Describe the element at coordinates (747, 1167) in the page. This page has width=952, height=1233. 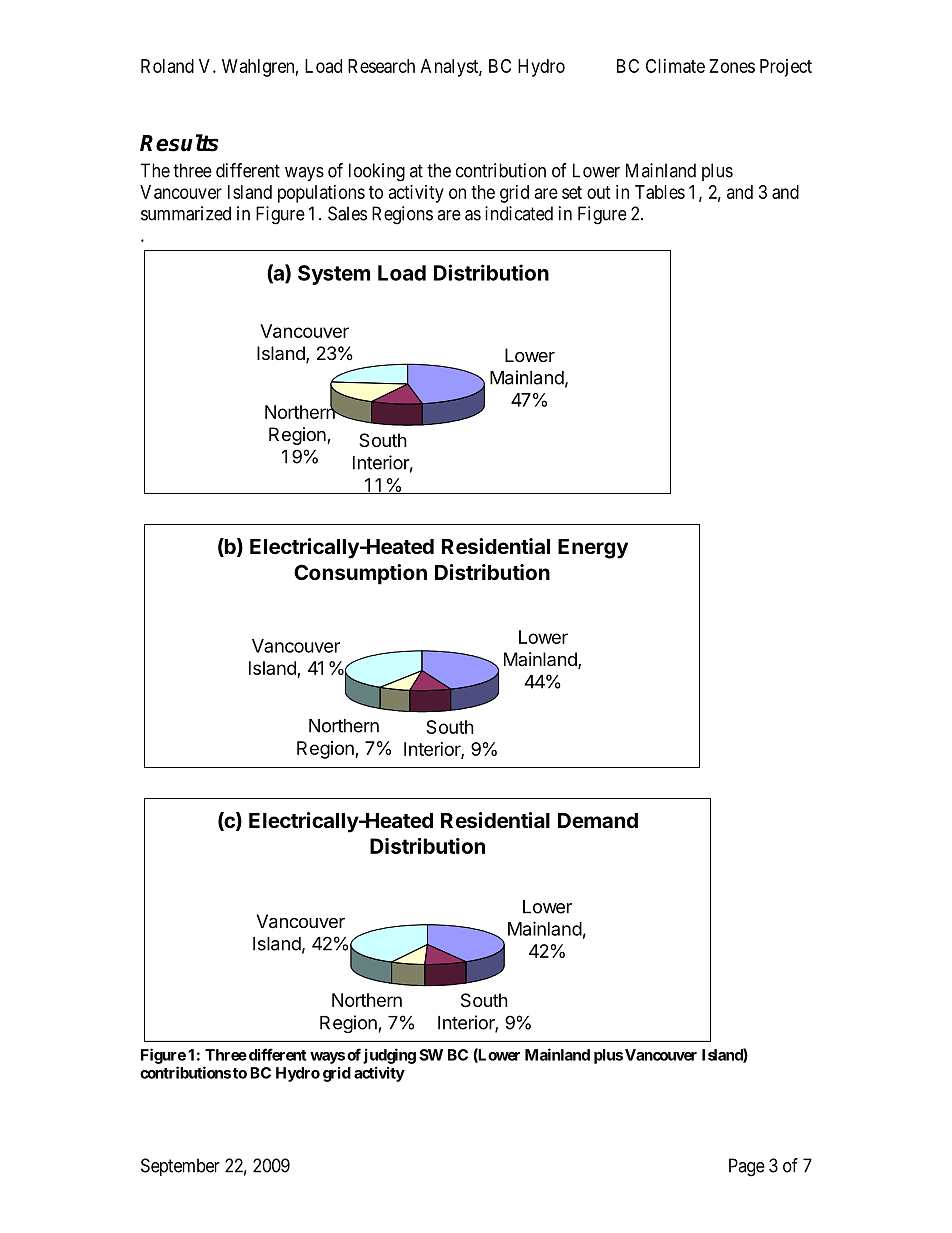
I see `Page` at that location.
